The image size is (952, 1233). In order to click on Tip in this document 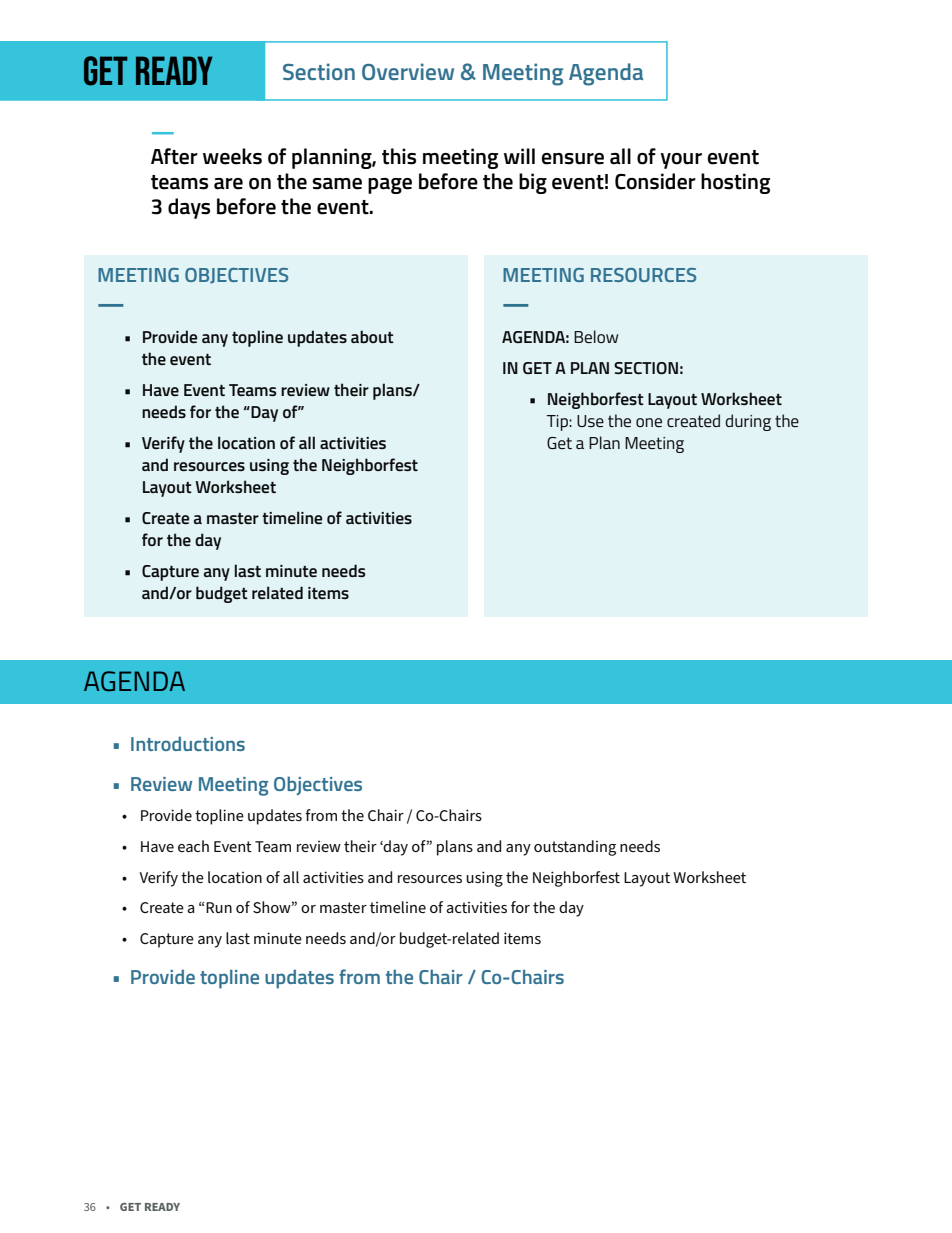, I will do `click(558, 423)`.
